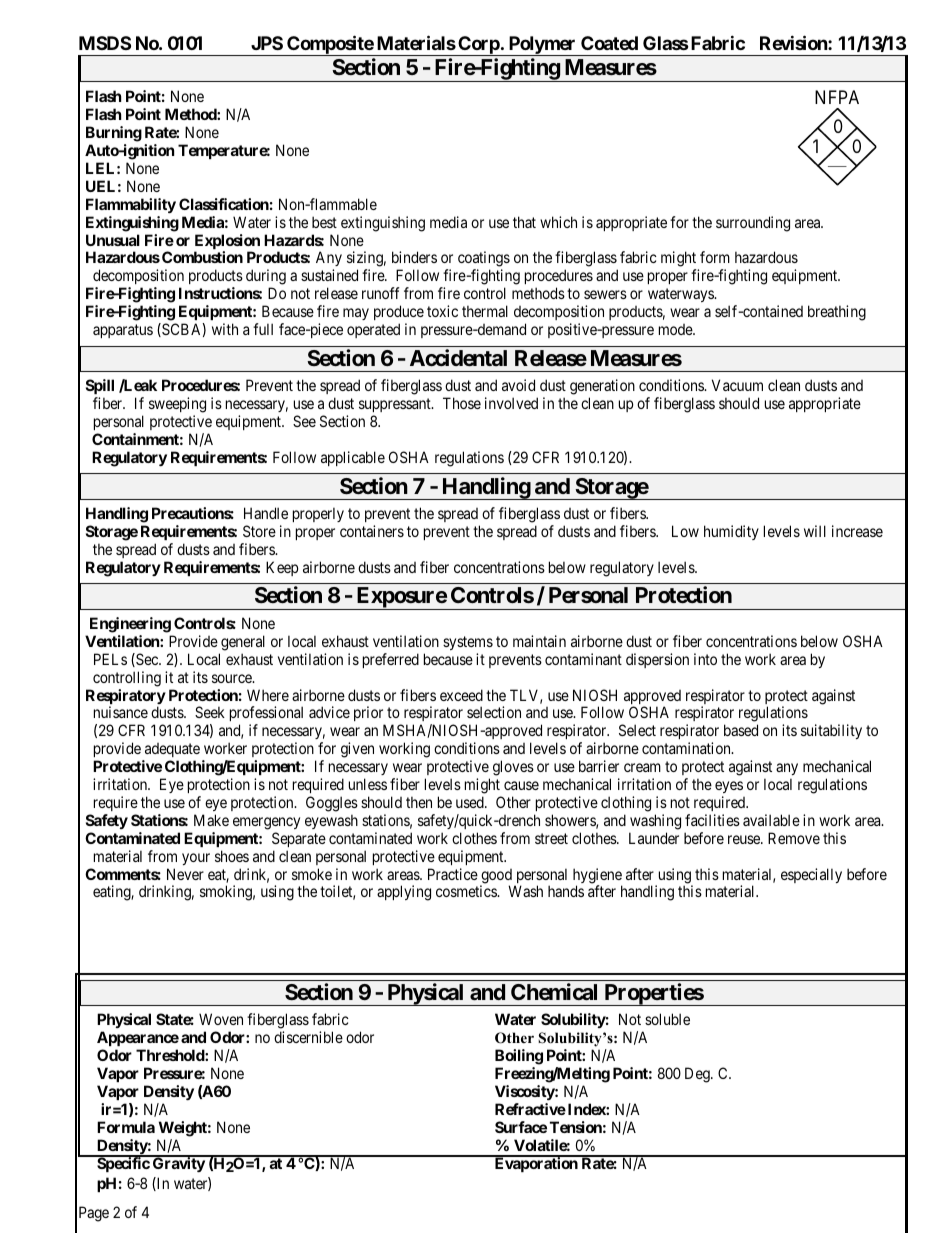 This image has width=952, height=1233. I want to click on Refractive, so click(530, 1109).
